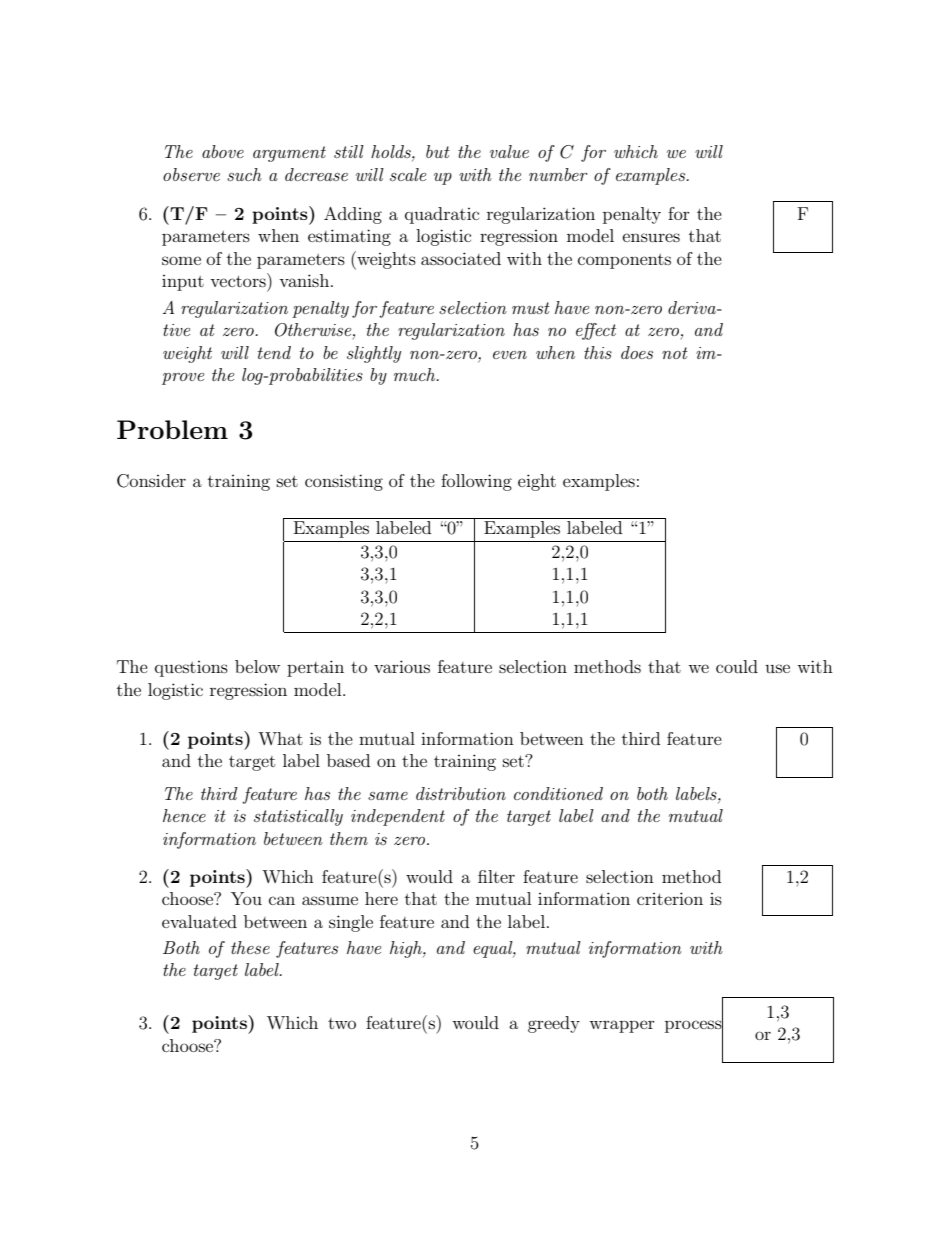 This document has width=952, height=1233. I want to click on could, so click(737, 666).
